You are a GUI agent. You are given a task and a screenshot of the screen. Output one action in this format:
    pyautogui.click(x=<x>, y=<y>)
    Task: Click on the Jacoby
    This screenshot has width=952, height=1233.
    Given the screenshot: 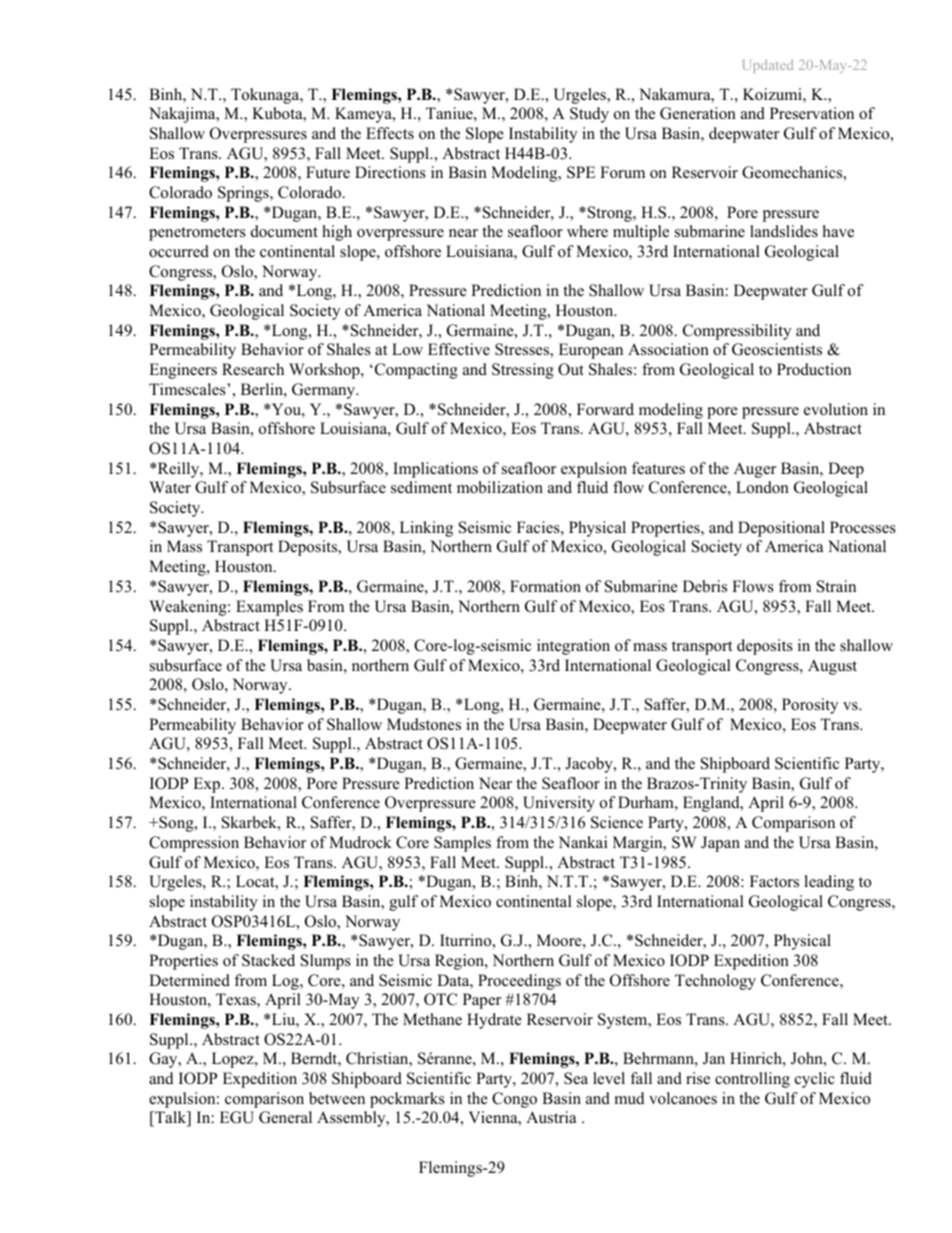 What is the action you would take?
    pyautogui.click(x=590, y=765)
